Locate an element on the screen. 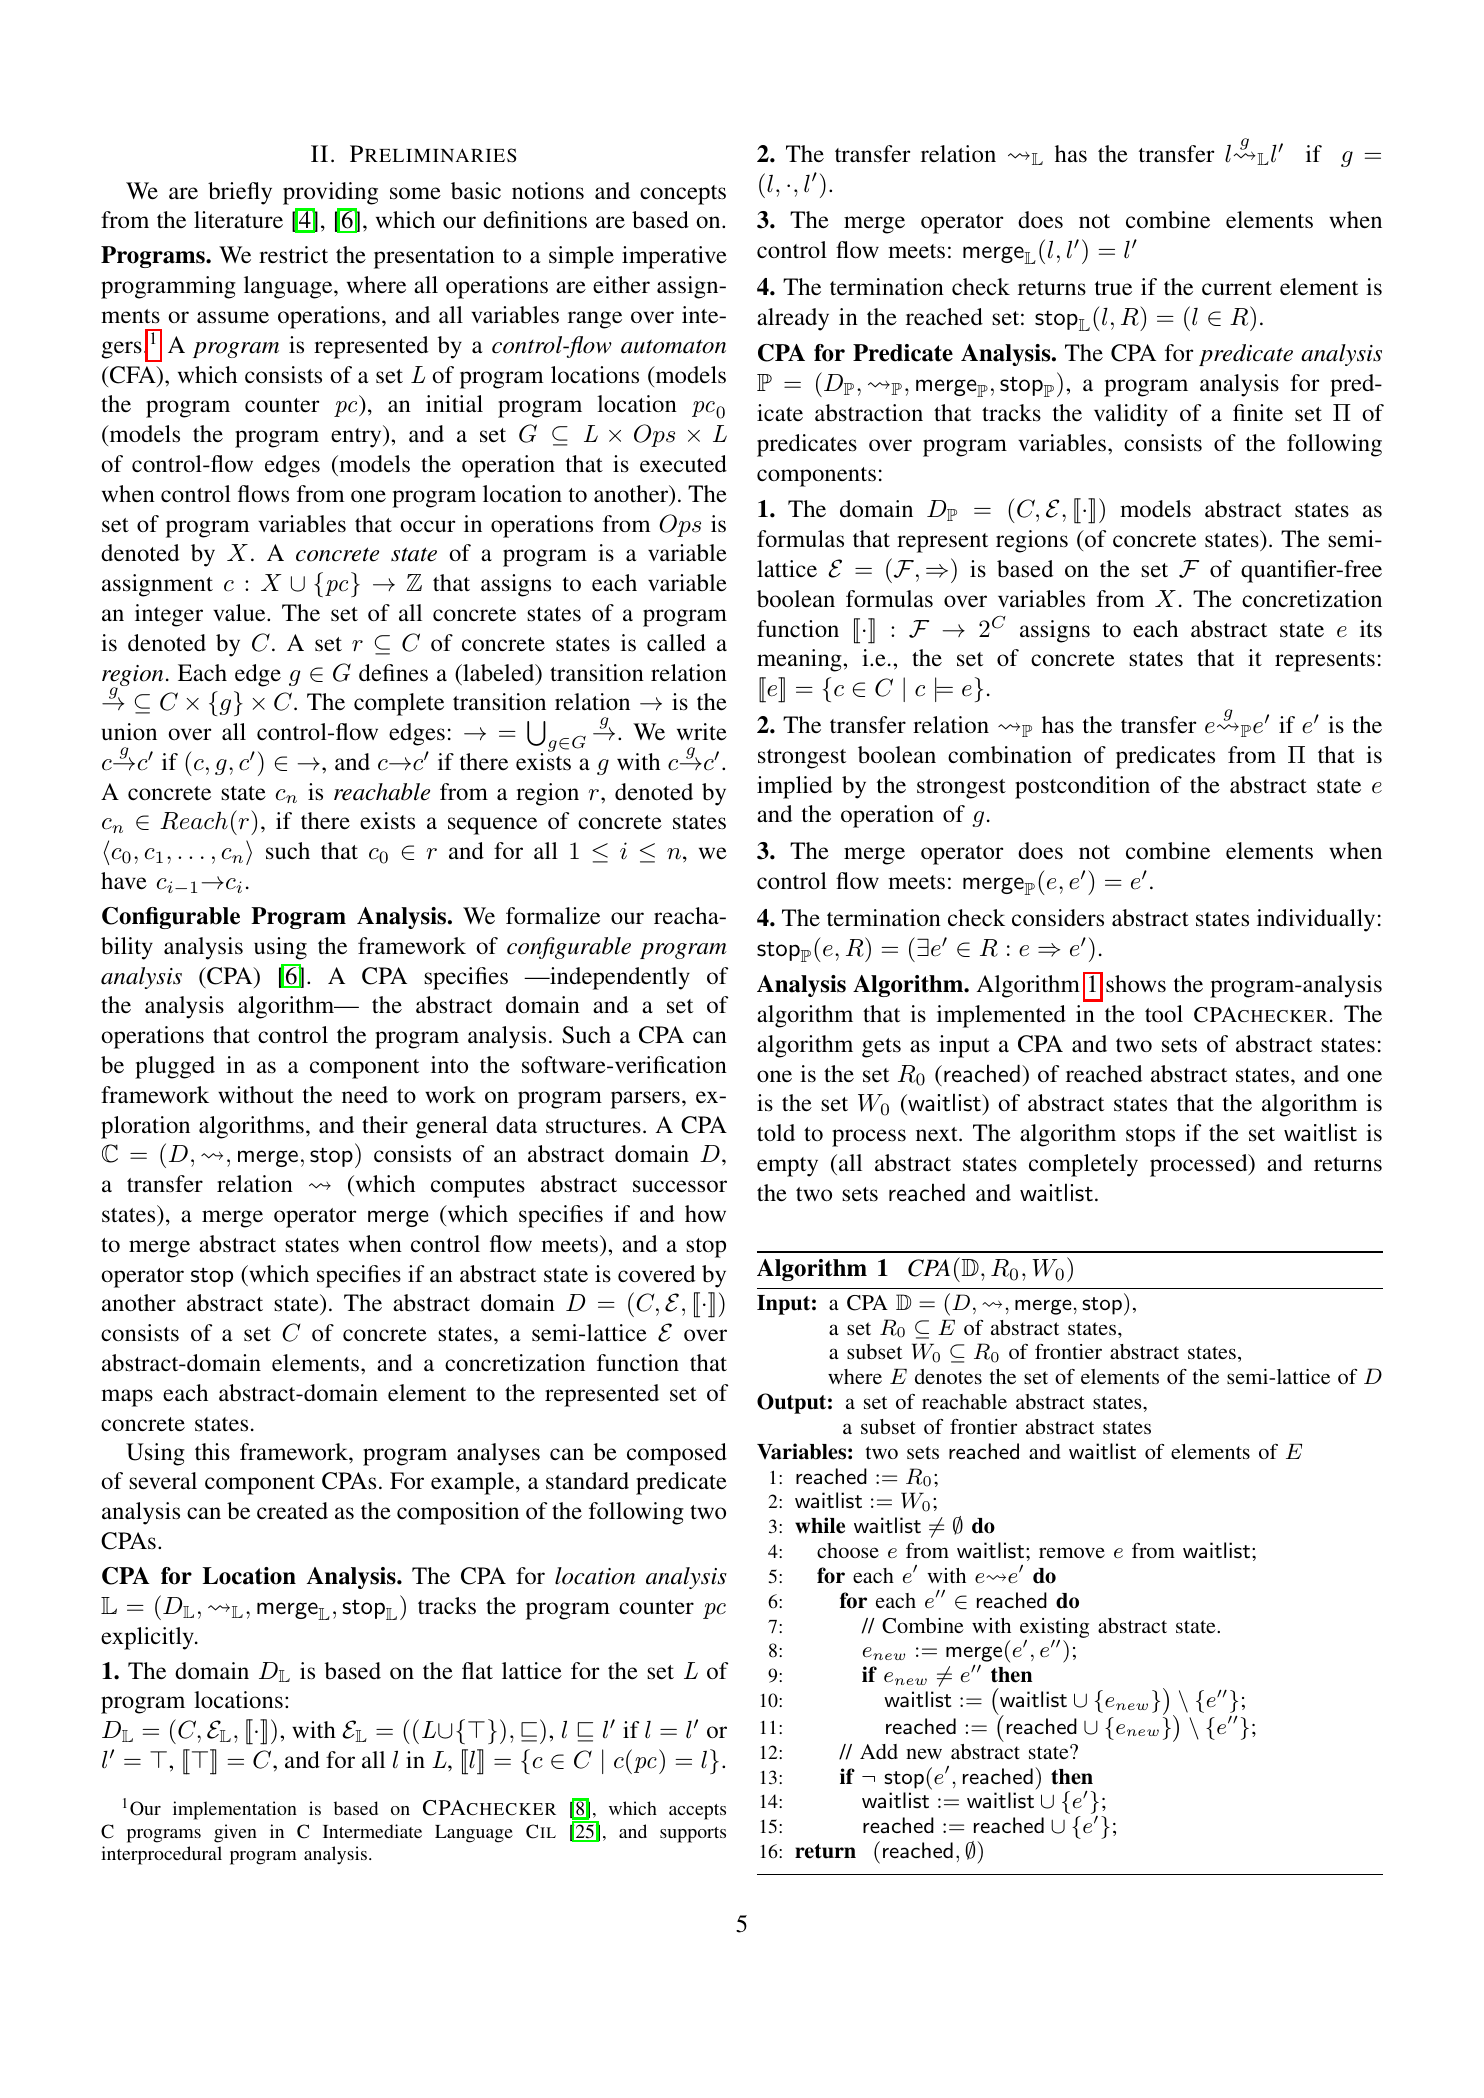 This screenshot has width=1484, height=2098. individually is located at coordinates (1316, 920).
